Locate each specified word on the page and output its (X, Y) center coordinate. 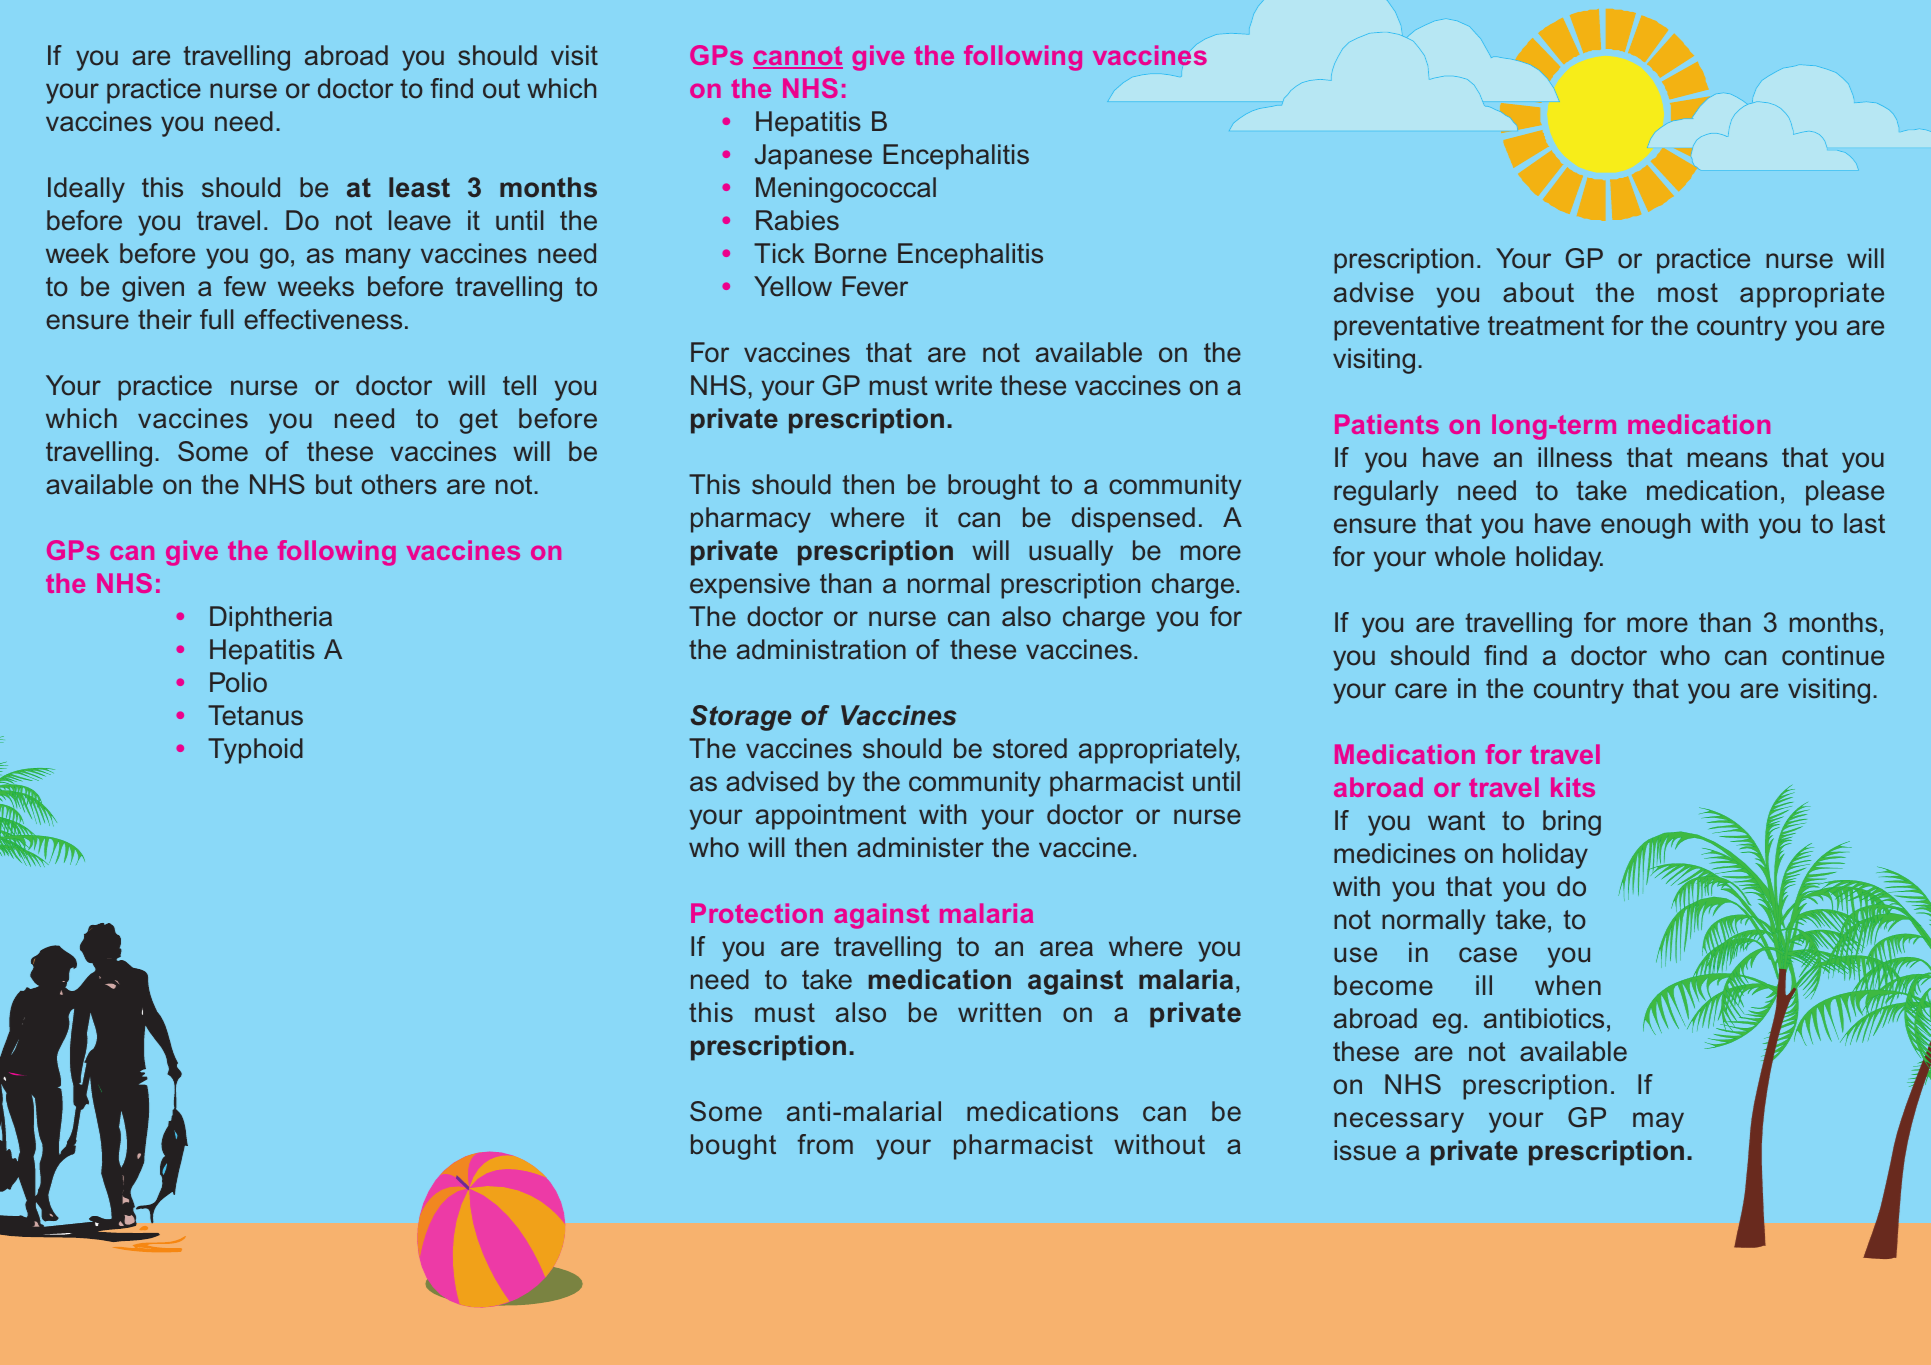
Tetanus (255, 715)
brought (994, 487)
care (1421, 691)
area (1066, 949)
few (245, 286)
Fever (875, 286)
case (1488, 955)
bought (733, 1147)
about (1538, 292)
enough (1645, 526)
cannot (798, 57)
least (419, 187)
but (334, 484)
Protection (757, 913)
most (1688, 293)
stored (1030, 748)
